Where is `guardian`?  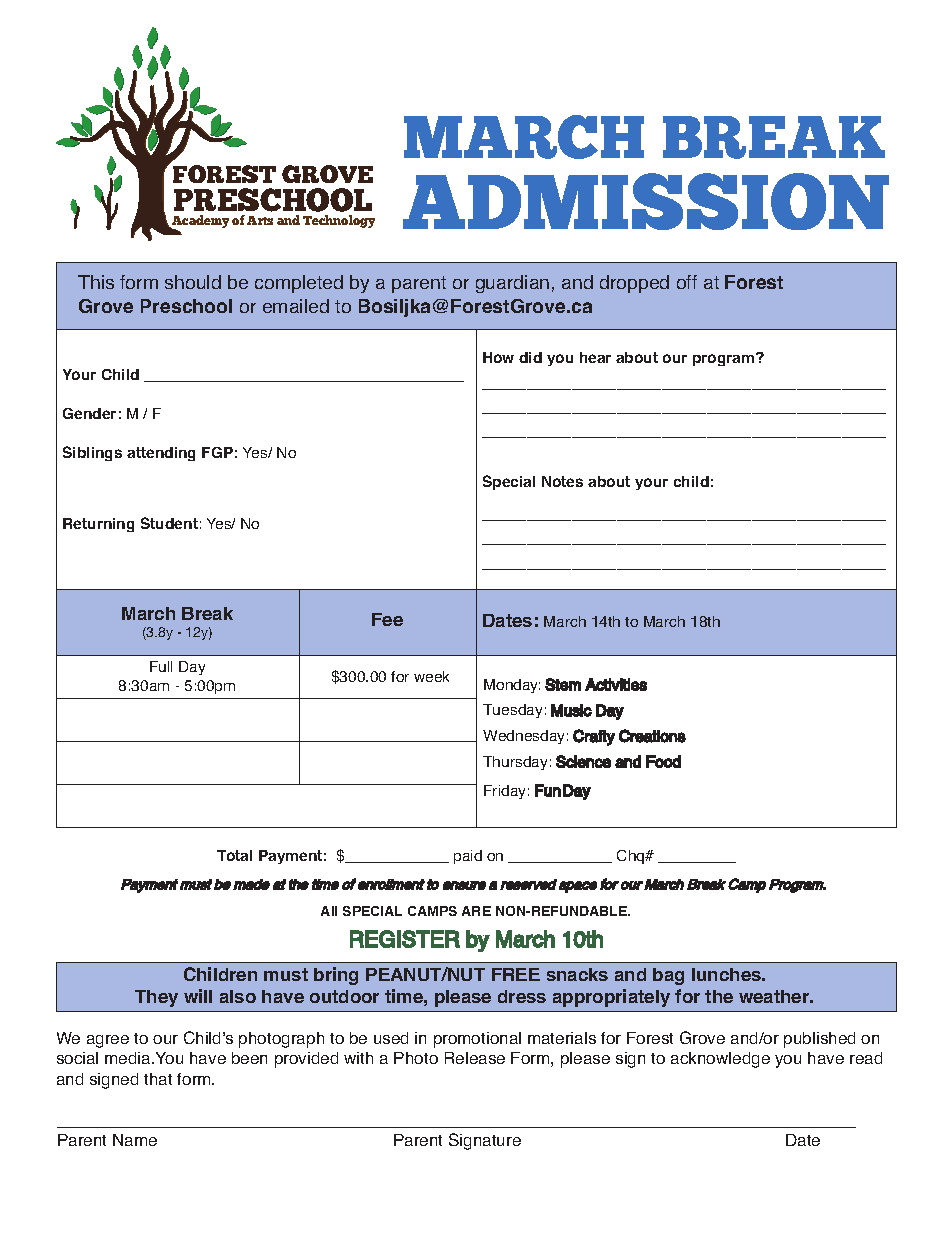 guardian is located at coordinates (512, 284).
